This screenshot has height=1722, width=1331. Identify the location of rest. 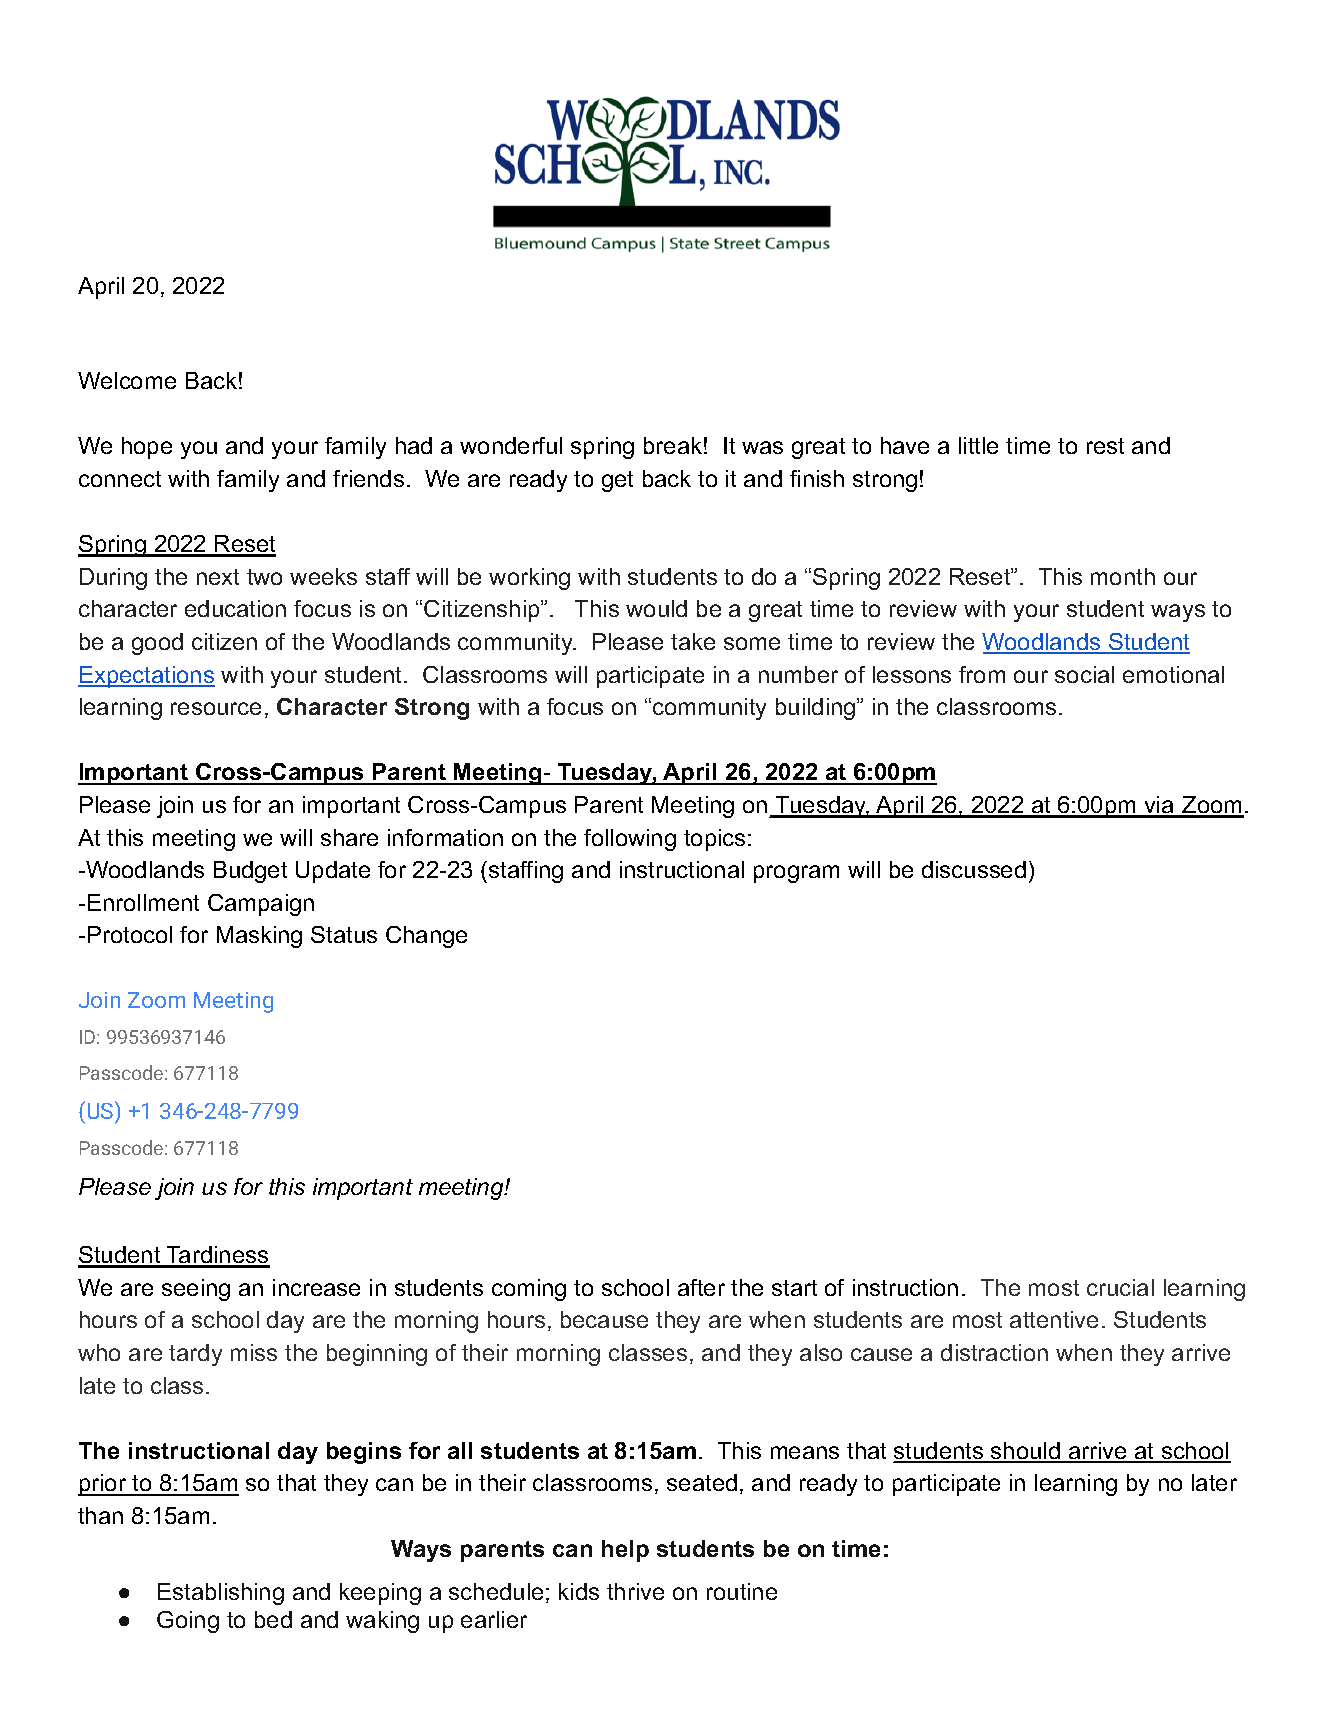
(1105, 446).
